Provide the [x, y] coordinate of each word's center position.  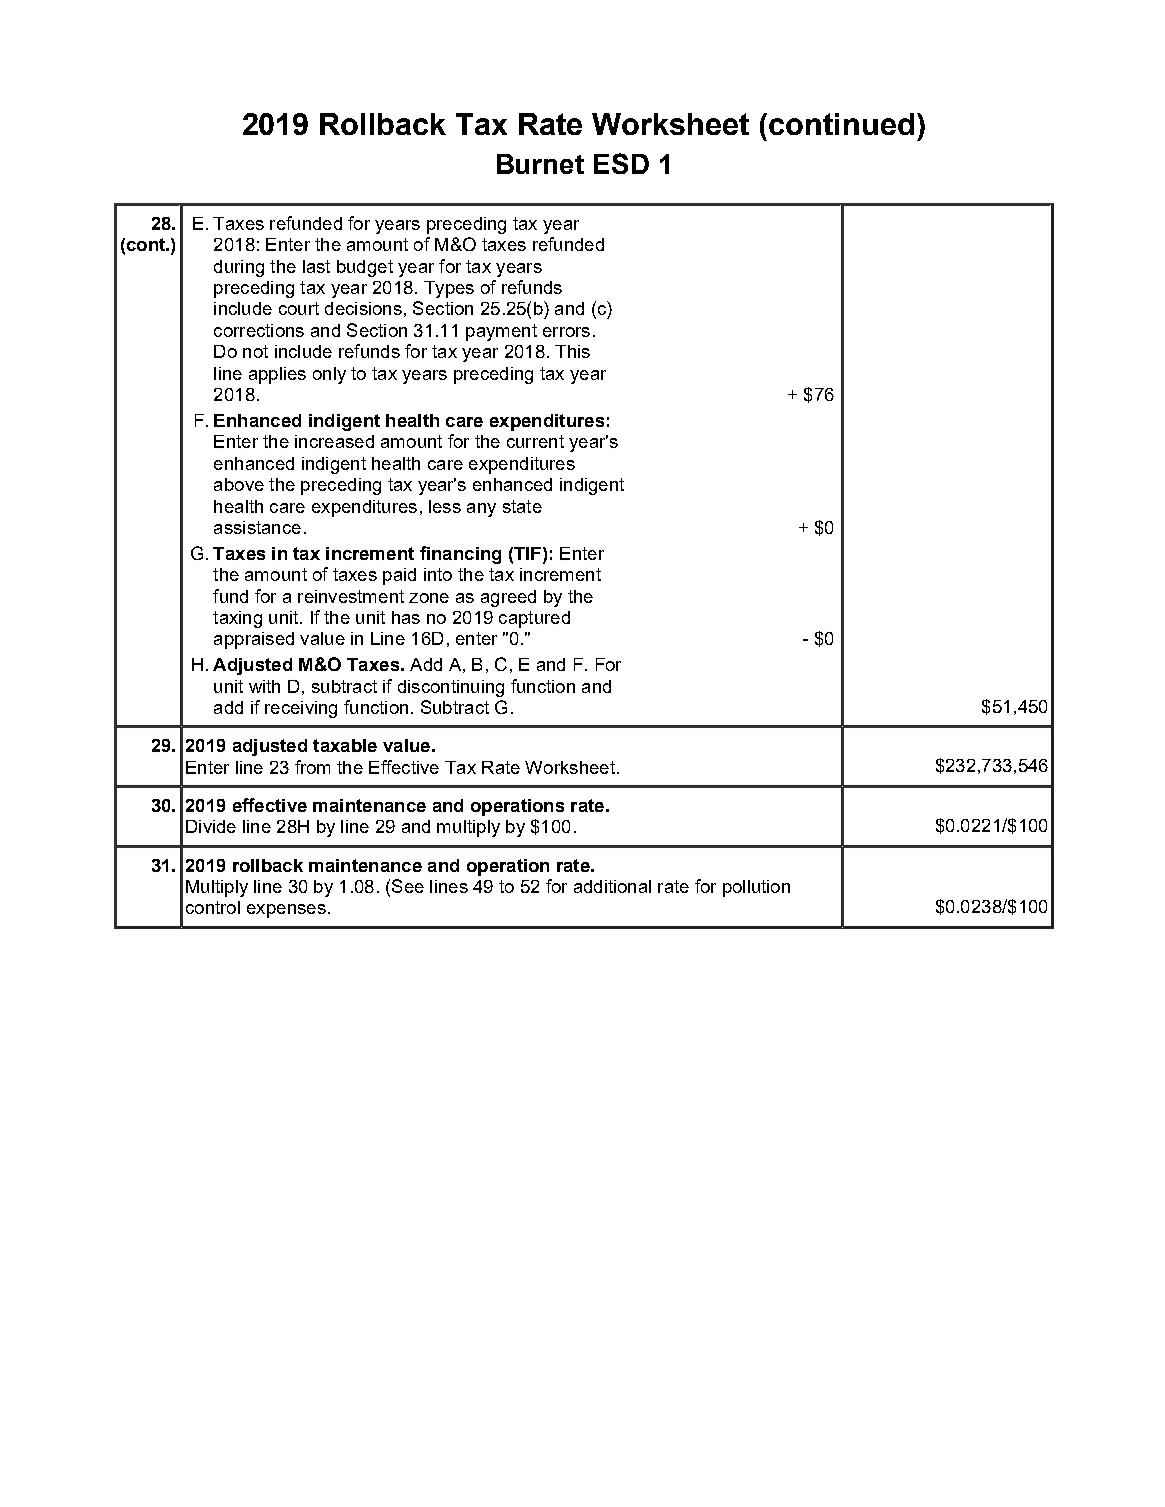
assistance [257, 527]
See [408, 886]
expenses [286, 911]
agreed [508, 598]
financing [460, 555]
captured [534, 619]
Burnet [540, 164]
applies [277, 375]
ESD [621, 163]
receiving [301, 709]
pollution [756, 888]
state [522, 506]
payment [501, 332]
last [316, 266]
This [572, 351]
